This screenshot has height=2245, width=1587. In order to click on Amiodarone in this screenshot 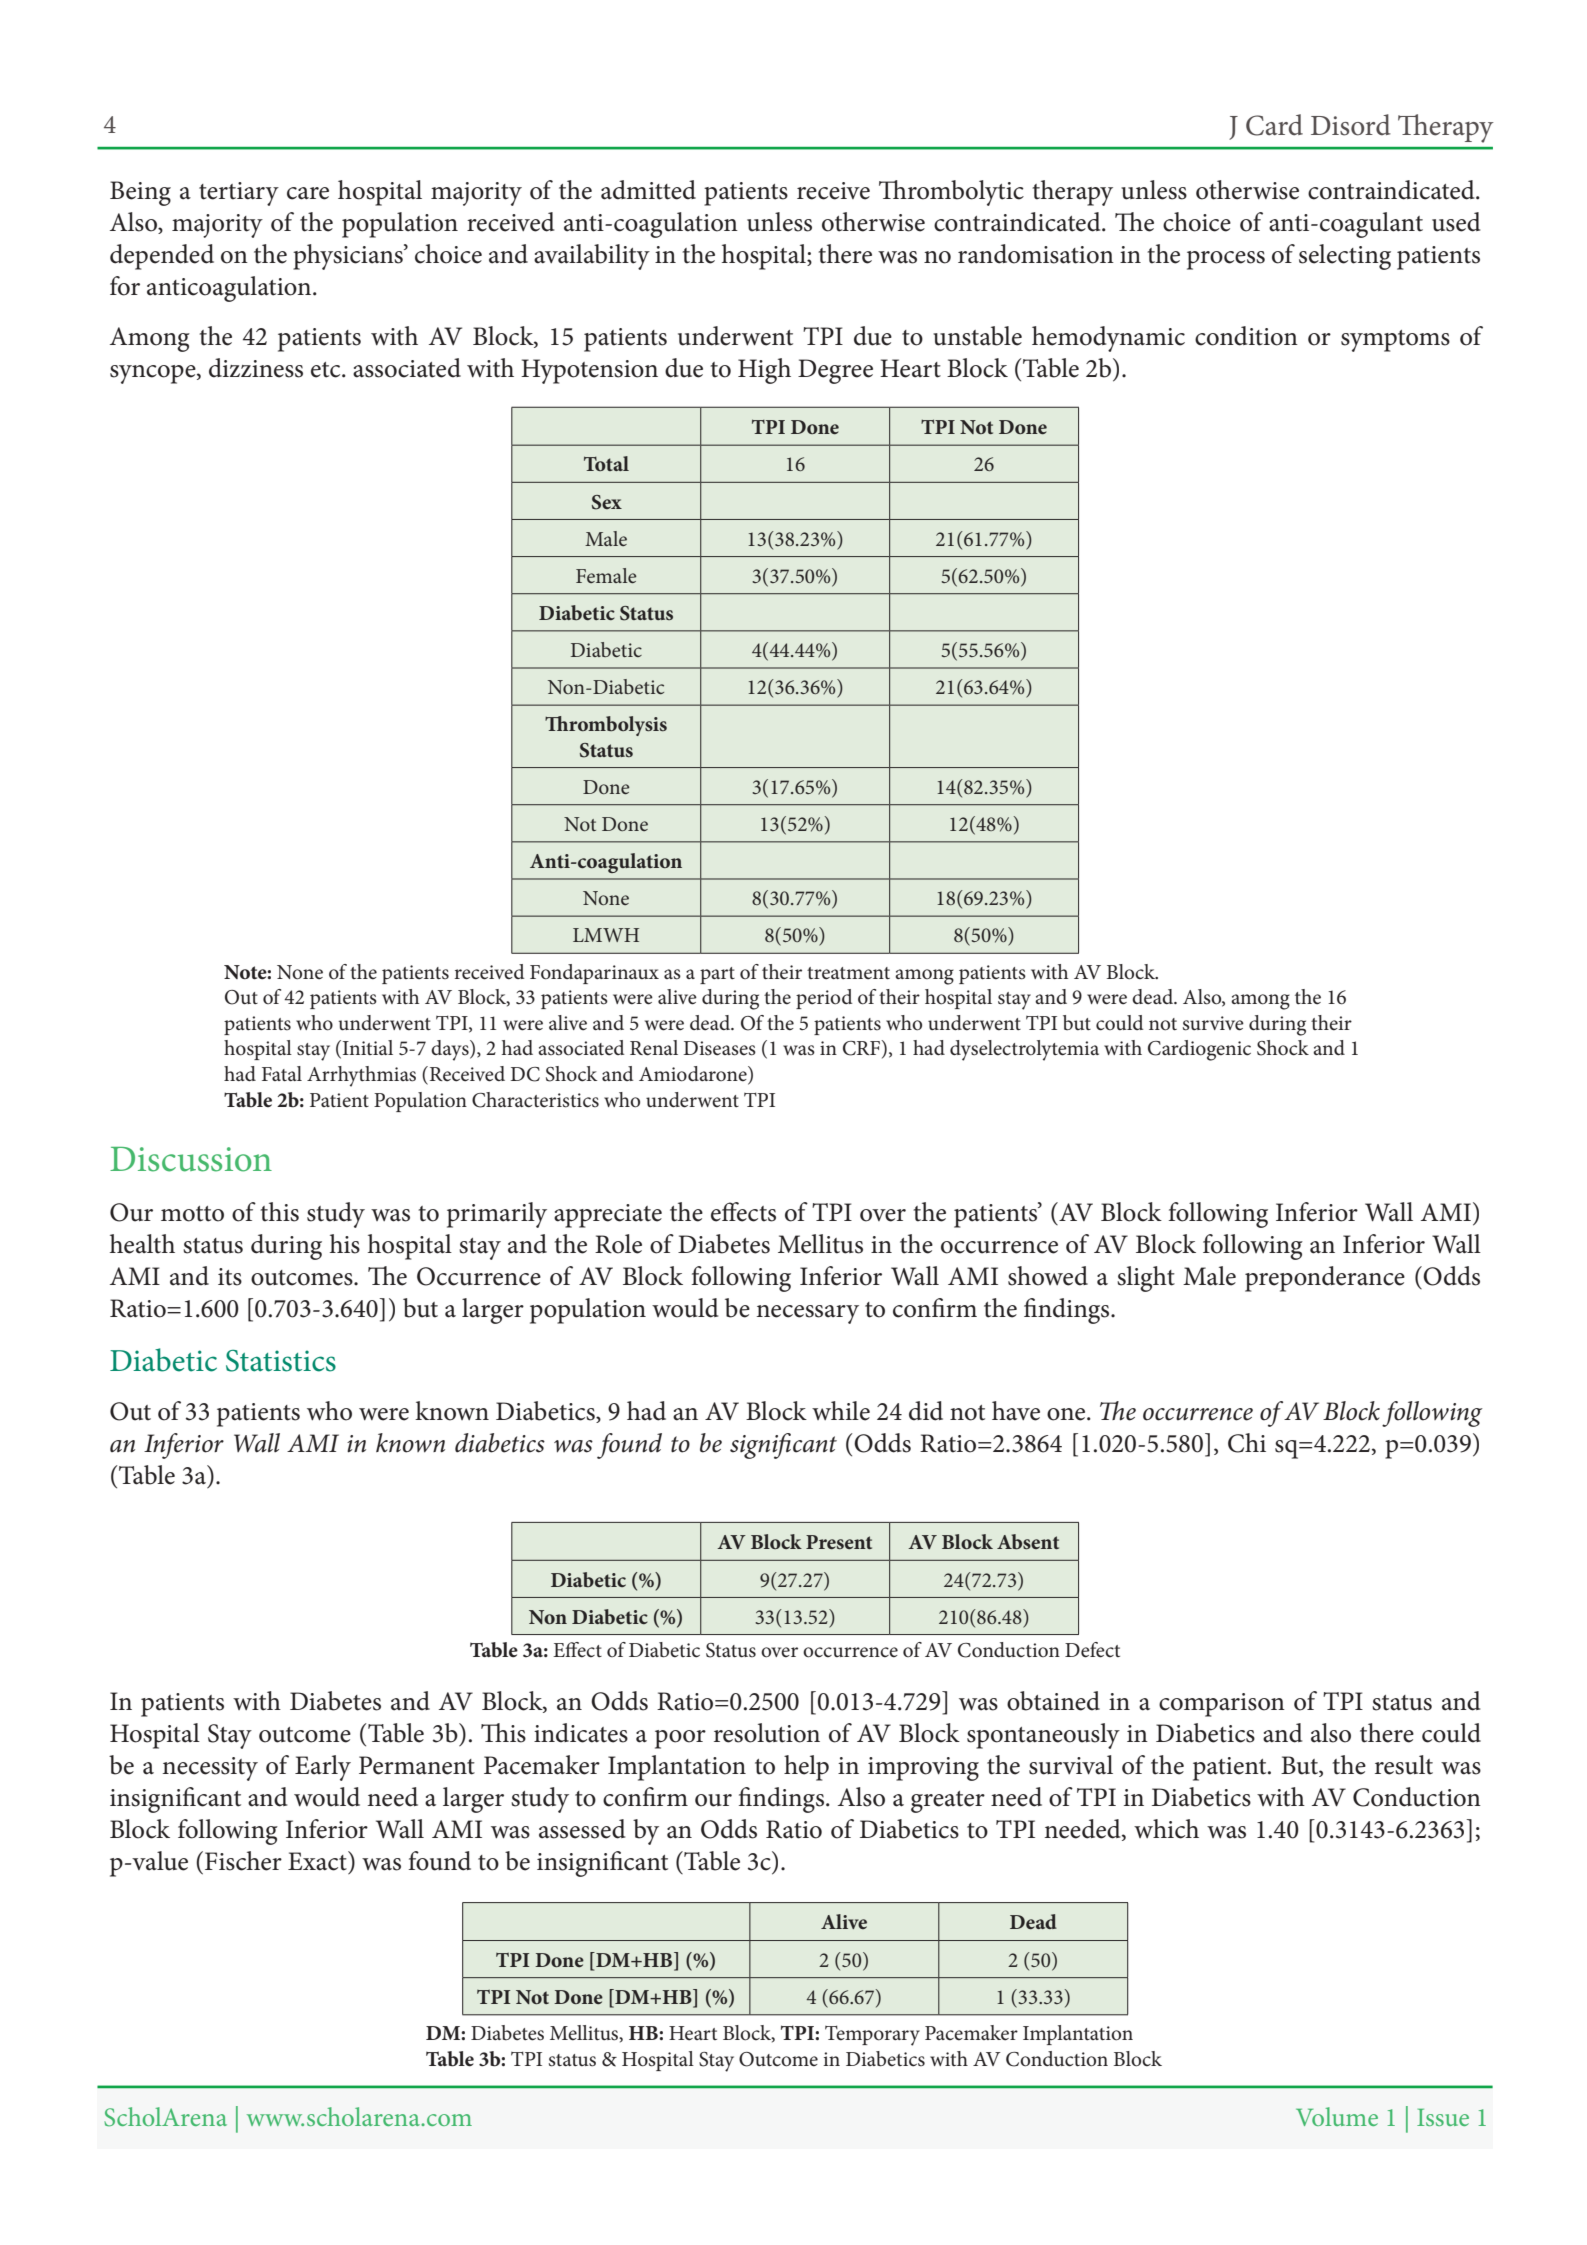, I will do `click(694, 1075)`.
